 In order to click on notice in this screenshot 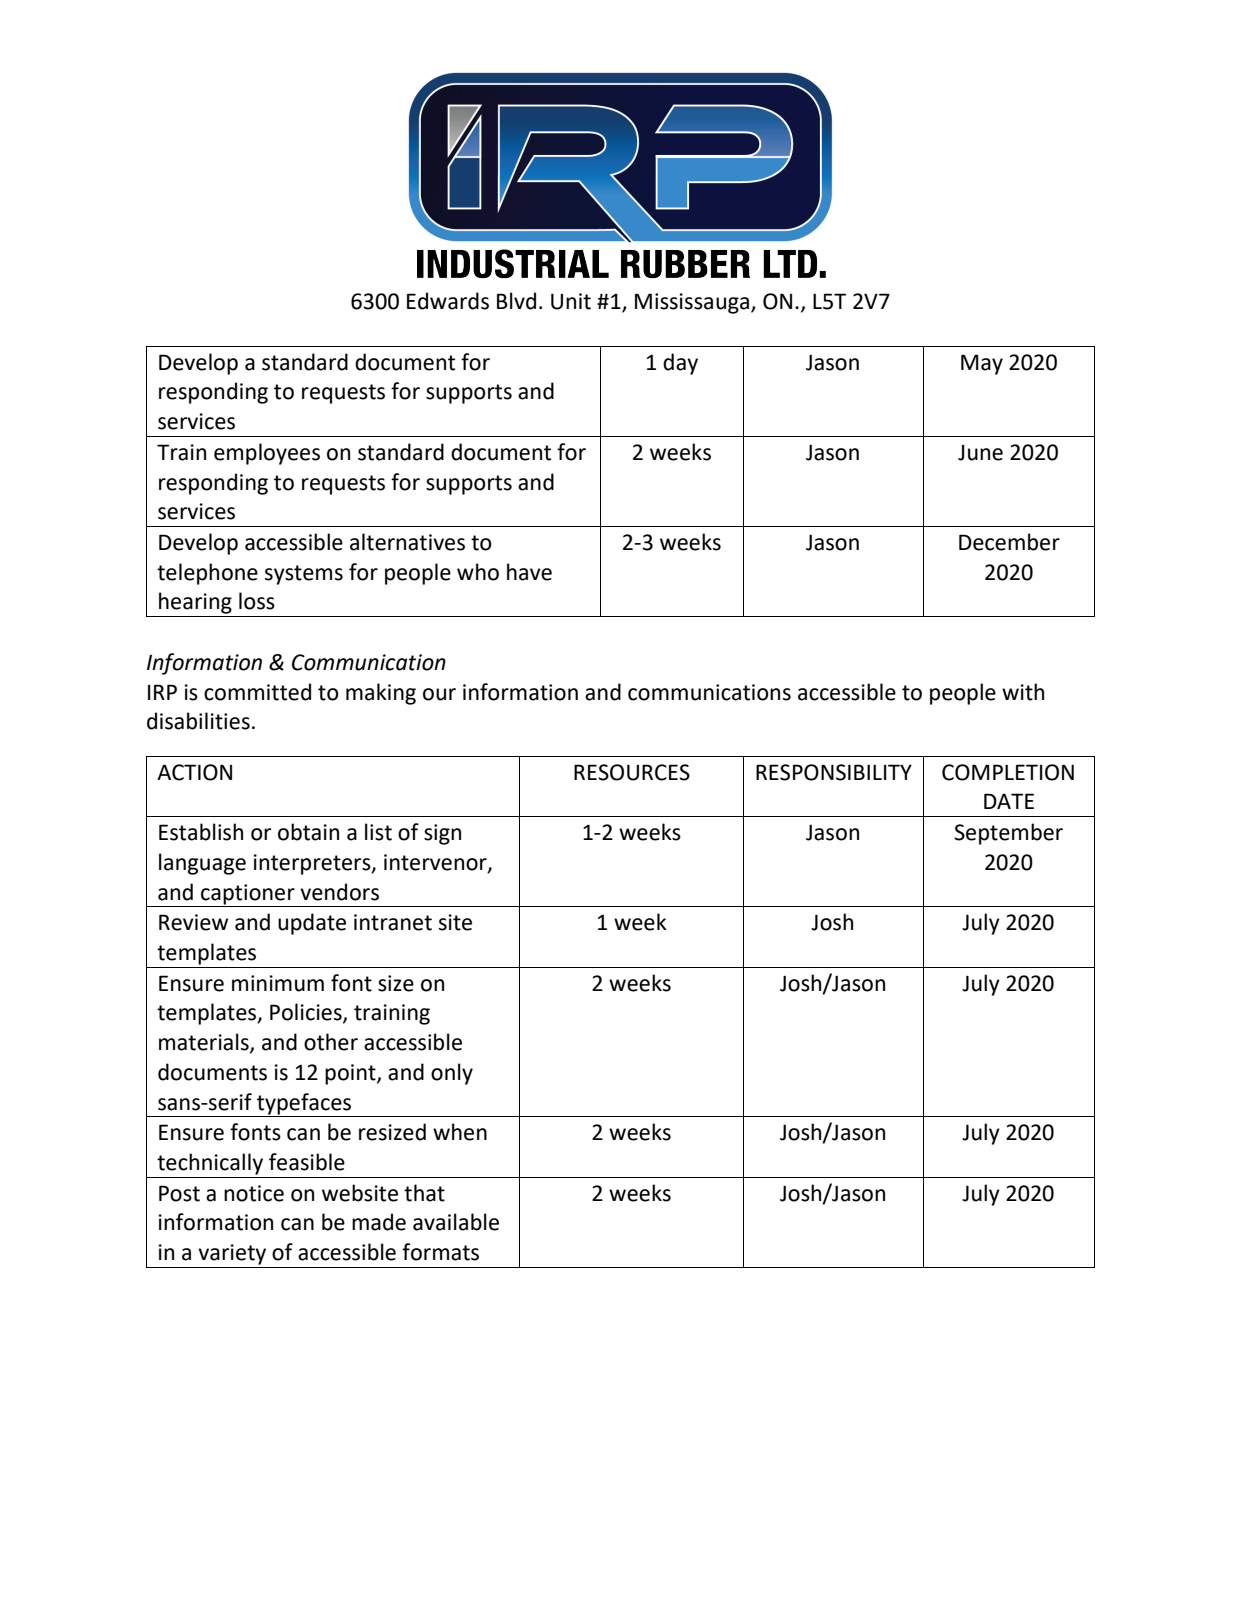, I will do `click(254, 1193)`.
